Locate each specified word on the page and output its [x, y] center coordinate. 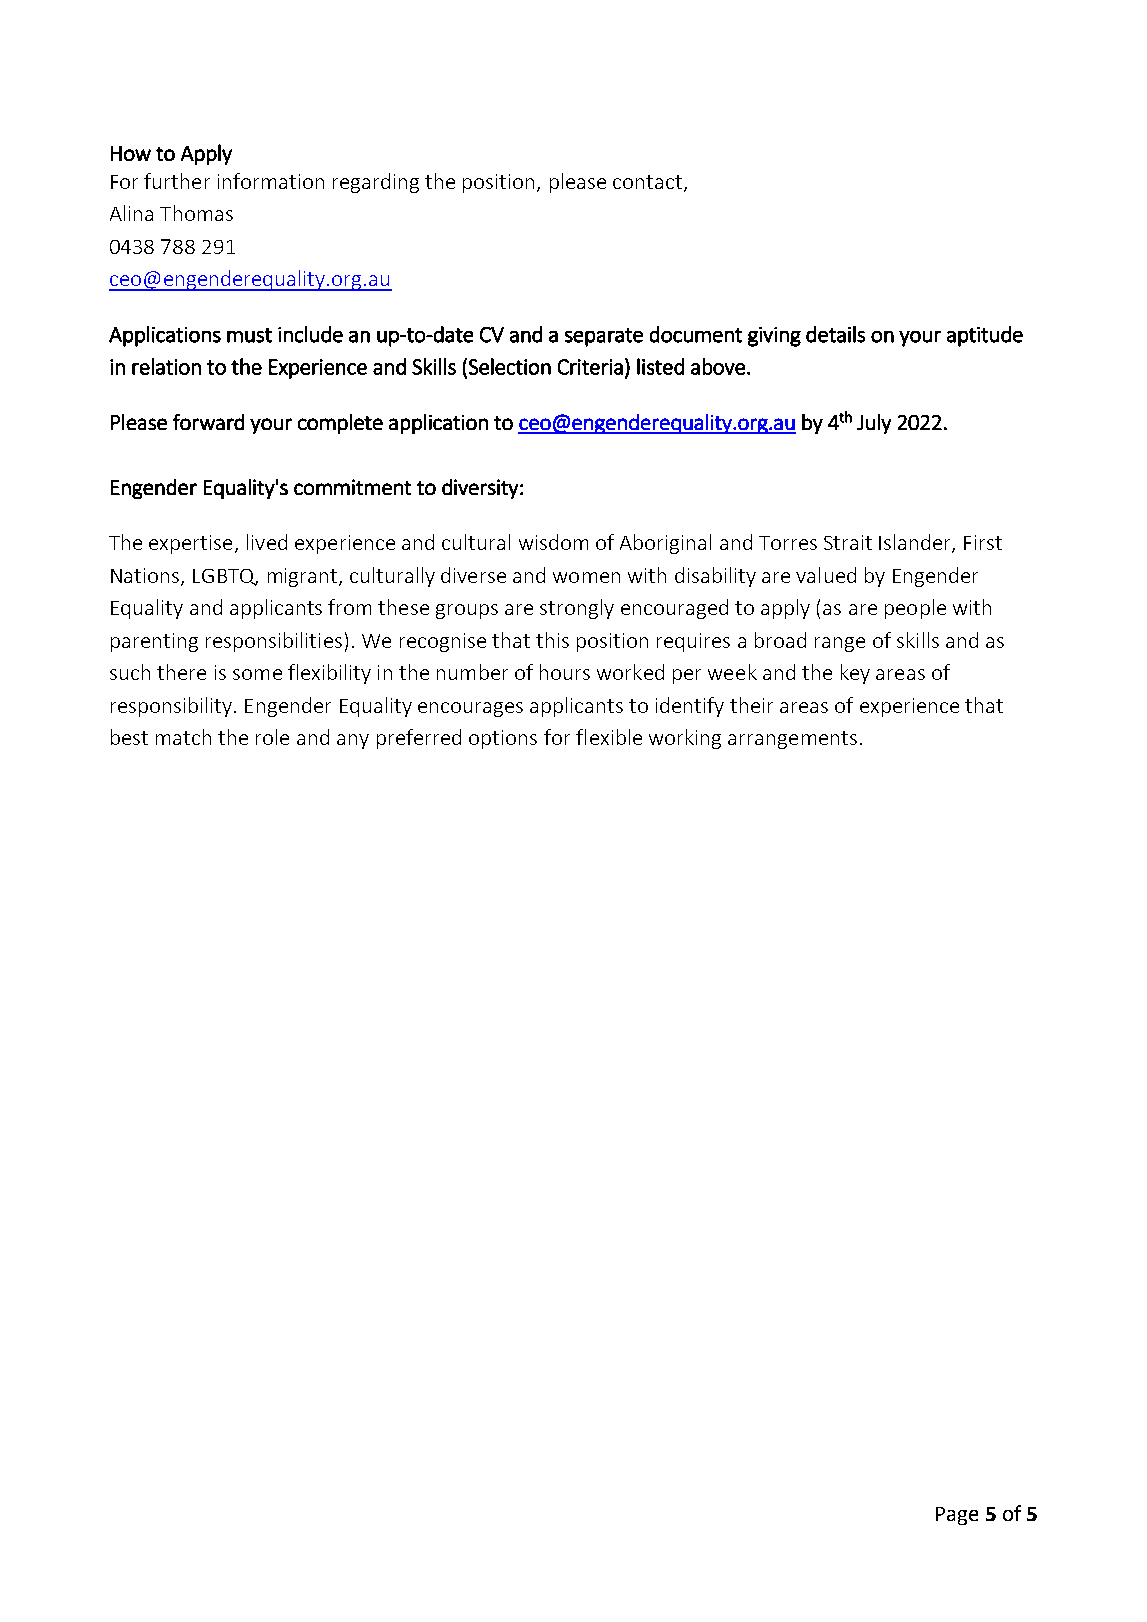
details [835, 334]
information [271, 181]
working [685, 739]
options [503, 739]
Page [957, 1516]
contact [647, 182]
